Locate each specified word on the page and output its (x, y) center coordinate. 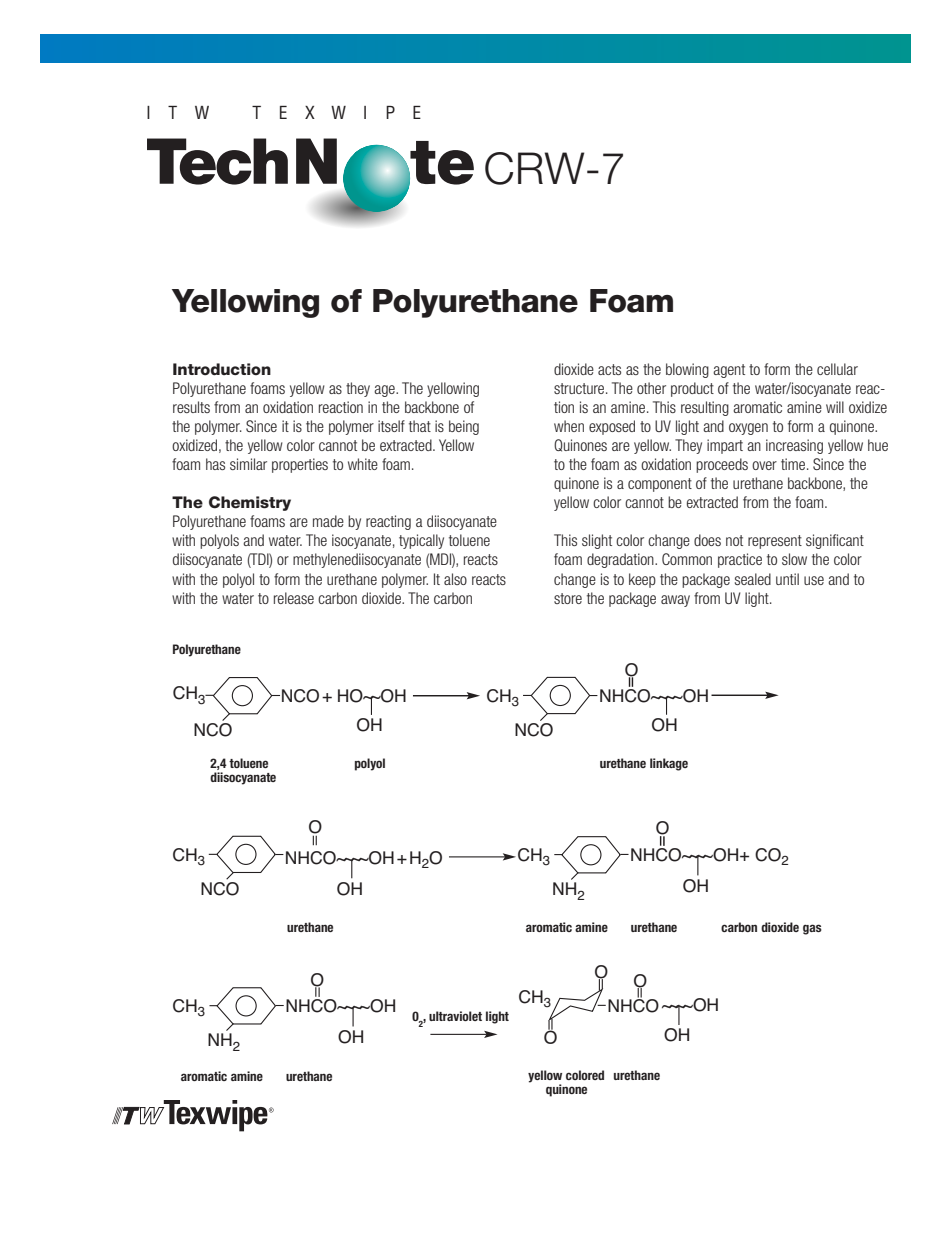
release (294, 598)
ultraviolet (455, 1016)
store (568, 598)
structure (580, 388)
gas (812, 929)
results (191, 407)
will (835, 407)
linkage (669, 764)
